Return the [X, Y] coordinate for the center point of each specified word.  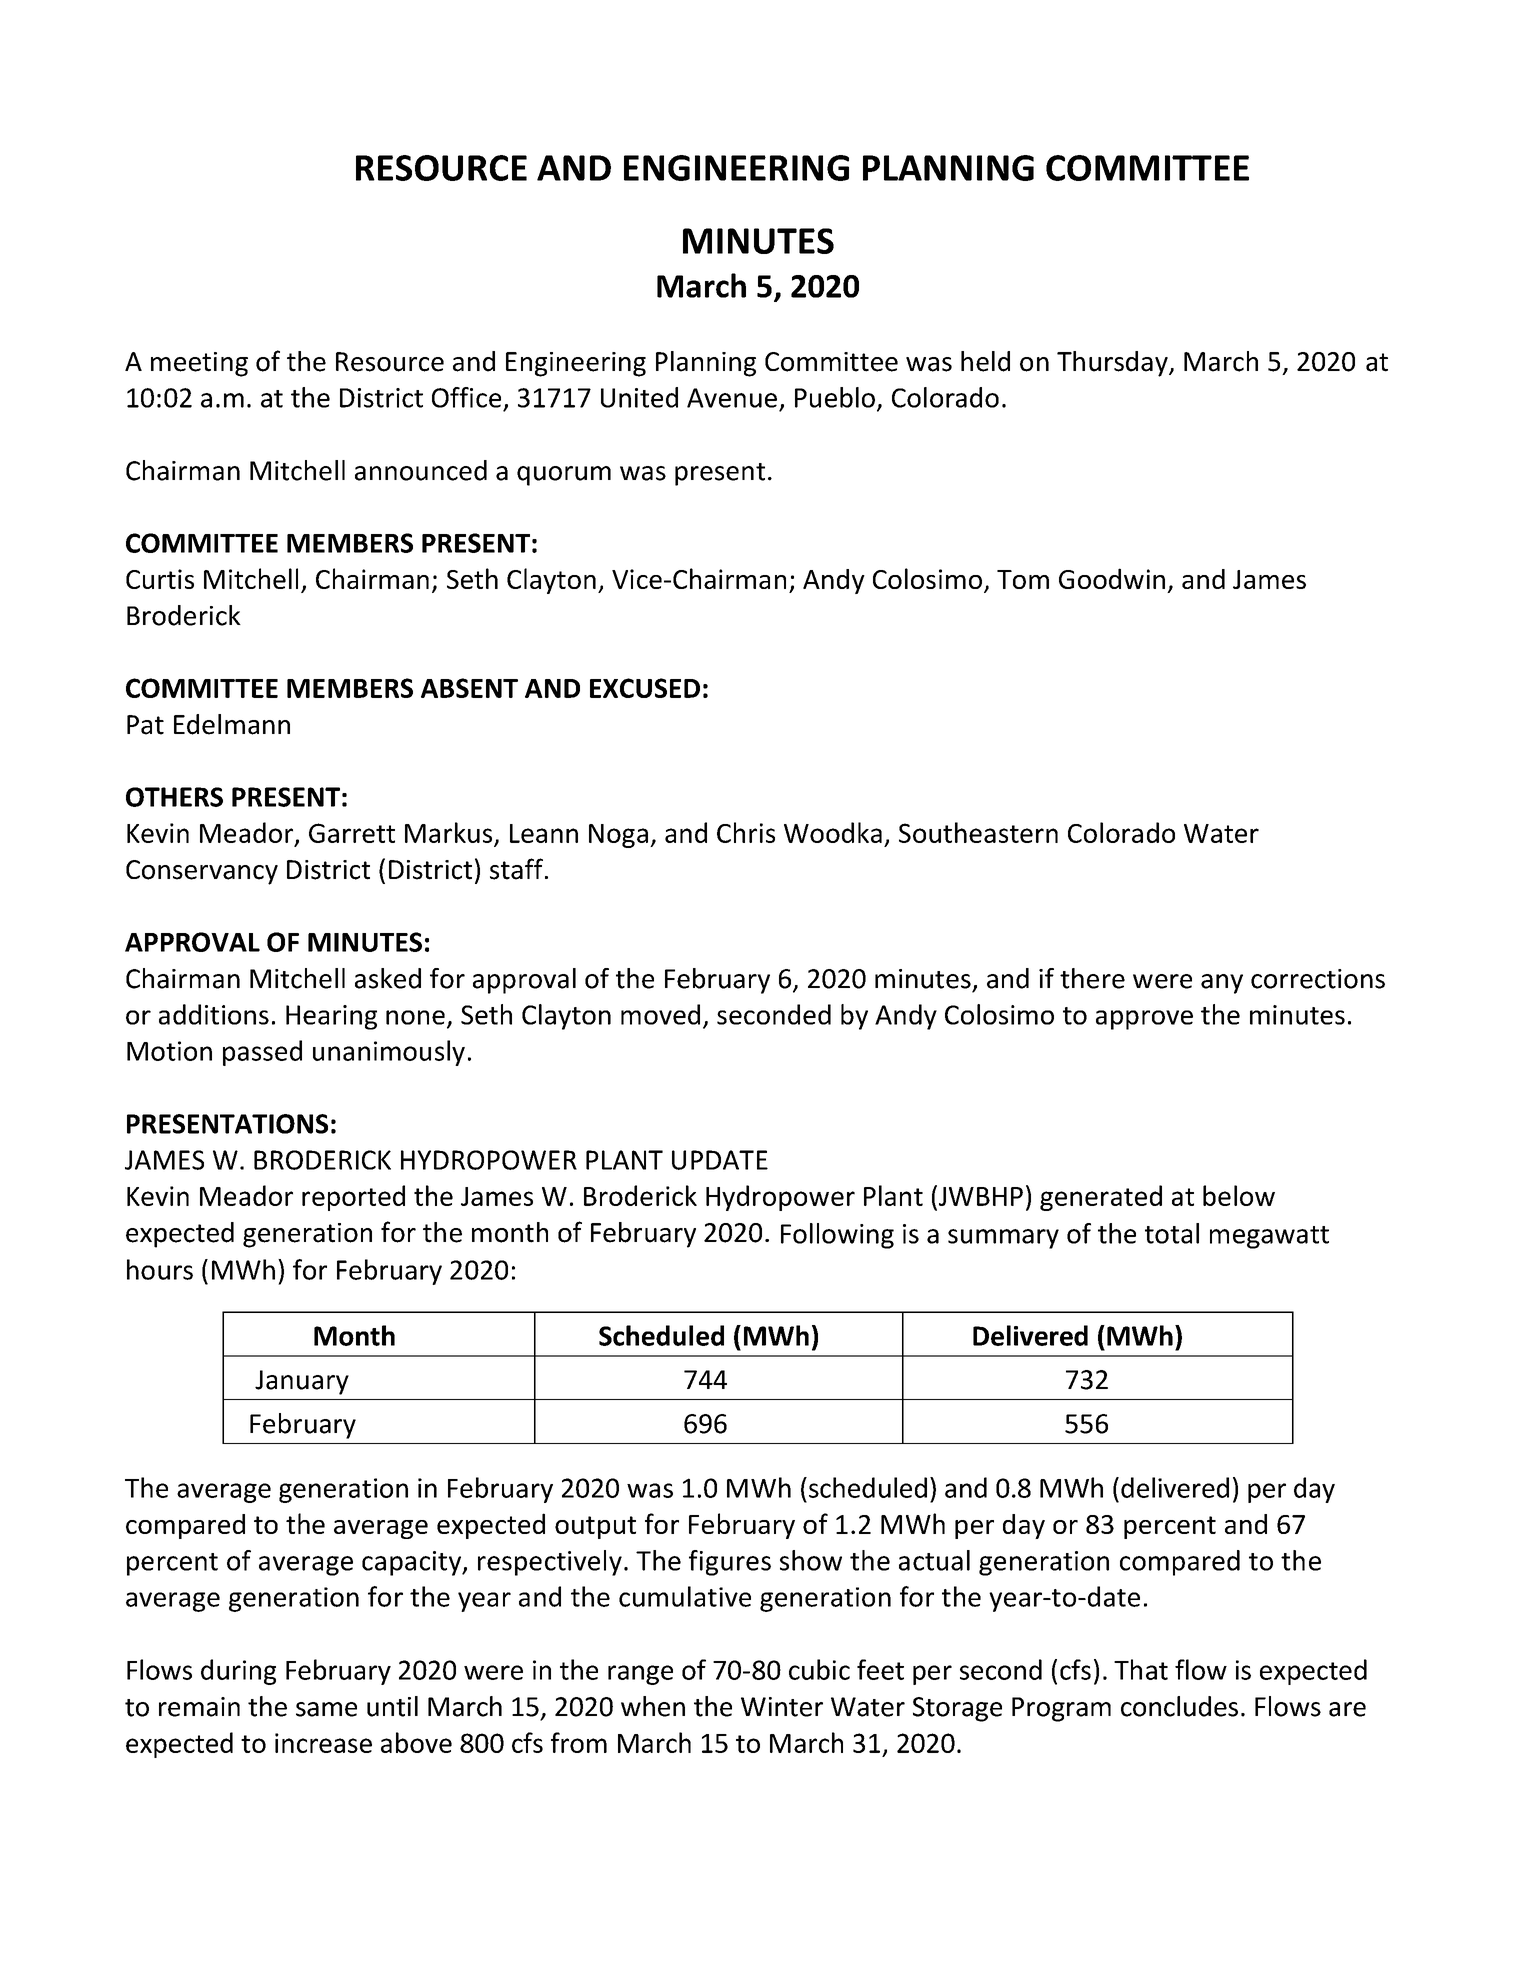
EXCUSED [645, 688]
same [326, 1709]
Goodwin [1112, 578]
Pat [145, 725]
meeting [199, 364]
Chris [746, 832]
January [302, 1382]
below [1239, 1195]
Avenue [732, 398]
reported [353, 1198]
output [595, 1527]
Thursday [1113, 364]
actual [934, 1560]
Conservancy [202, 872]
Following [837, 1236]
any [1222, 984]
